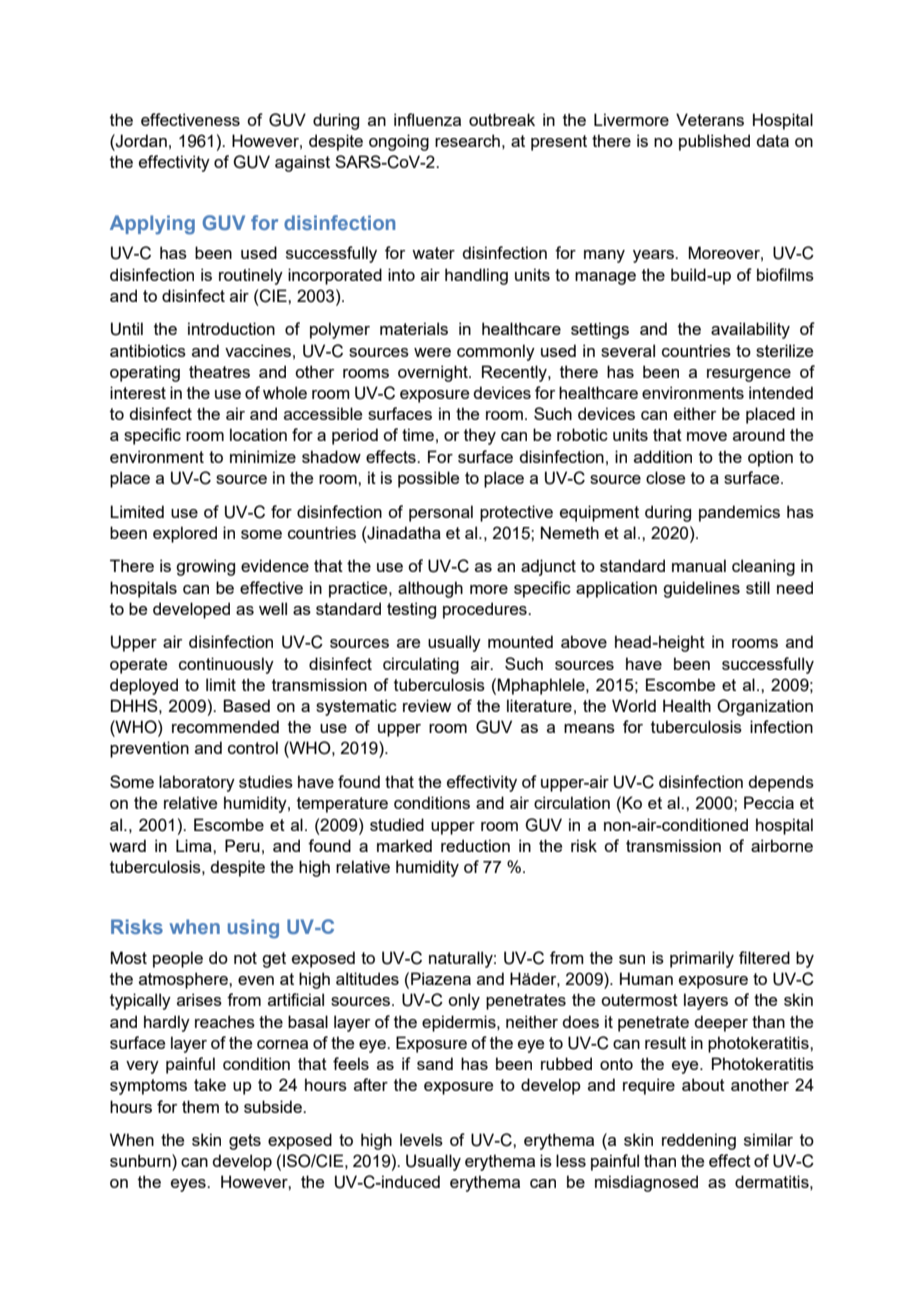  Describe the element at coordinates (739, 513) in the screenshot. I see `pandemics` at that location.
